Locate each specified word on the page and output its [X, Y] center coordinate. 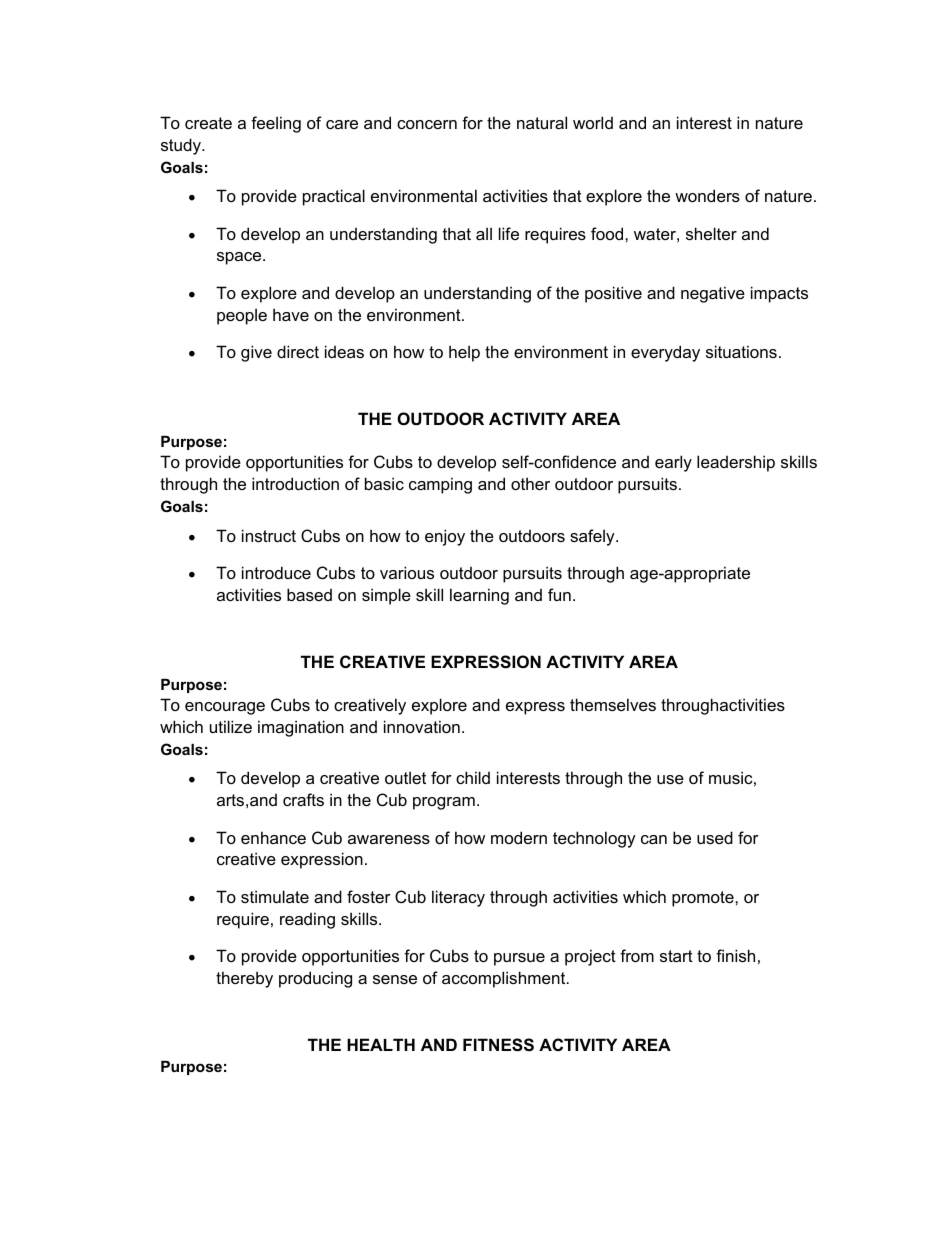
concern [427, 124]
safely [593, 537]
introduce [276, 572]
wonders [707, 195]
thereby [244, 979]
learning [479, 596]
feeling [276, 124]
